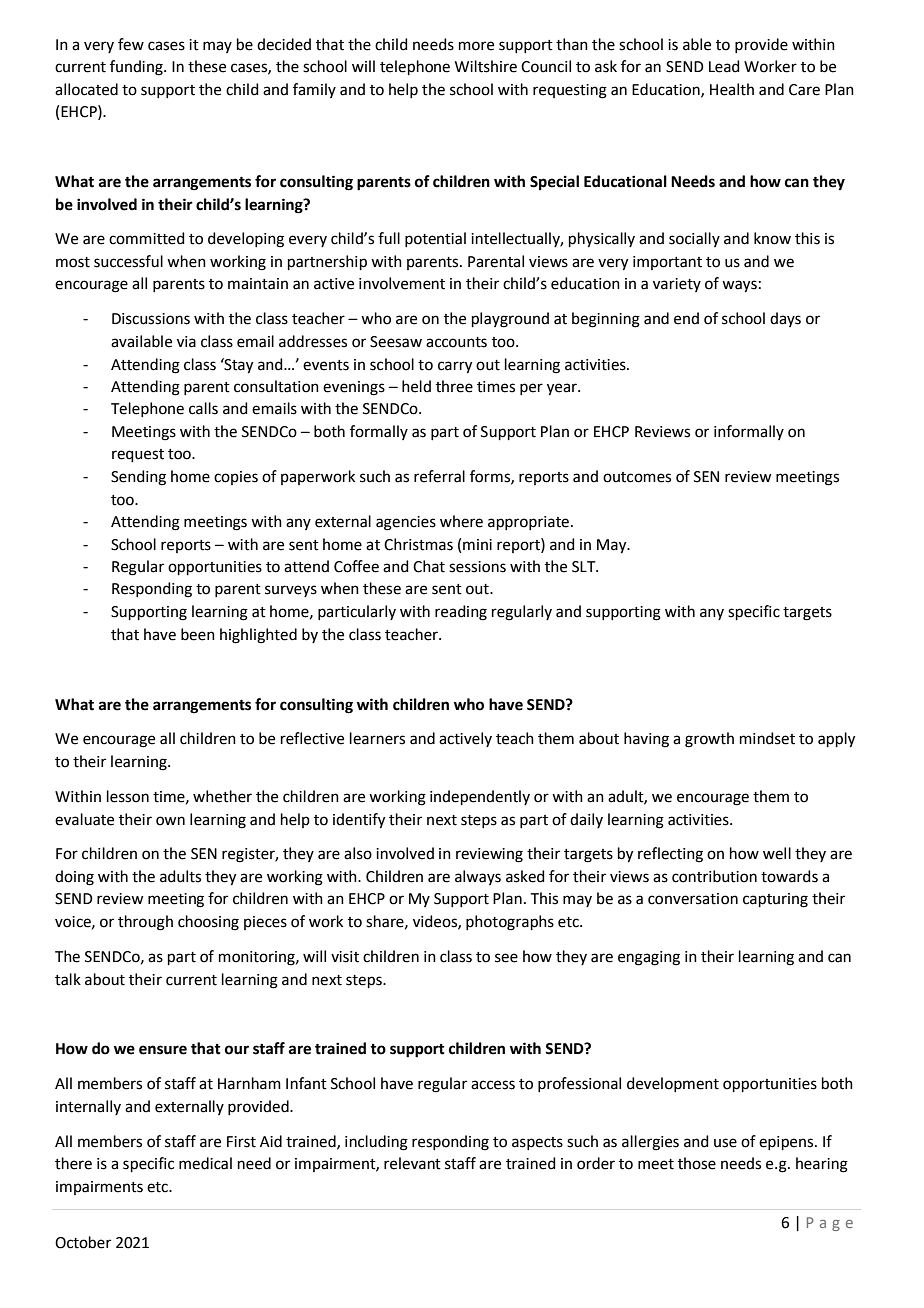 This page has height=1308, width=924. Describe the element at coordinates (412, 1163) in the page. I see `relevant` at that location.
